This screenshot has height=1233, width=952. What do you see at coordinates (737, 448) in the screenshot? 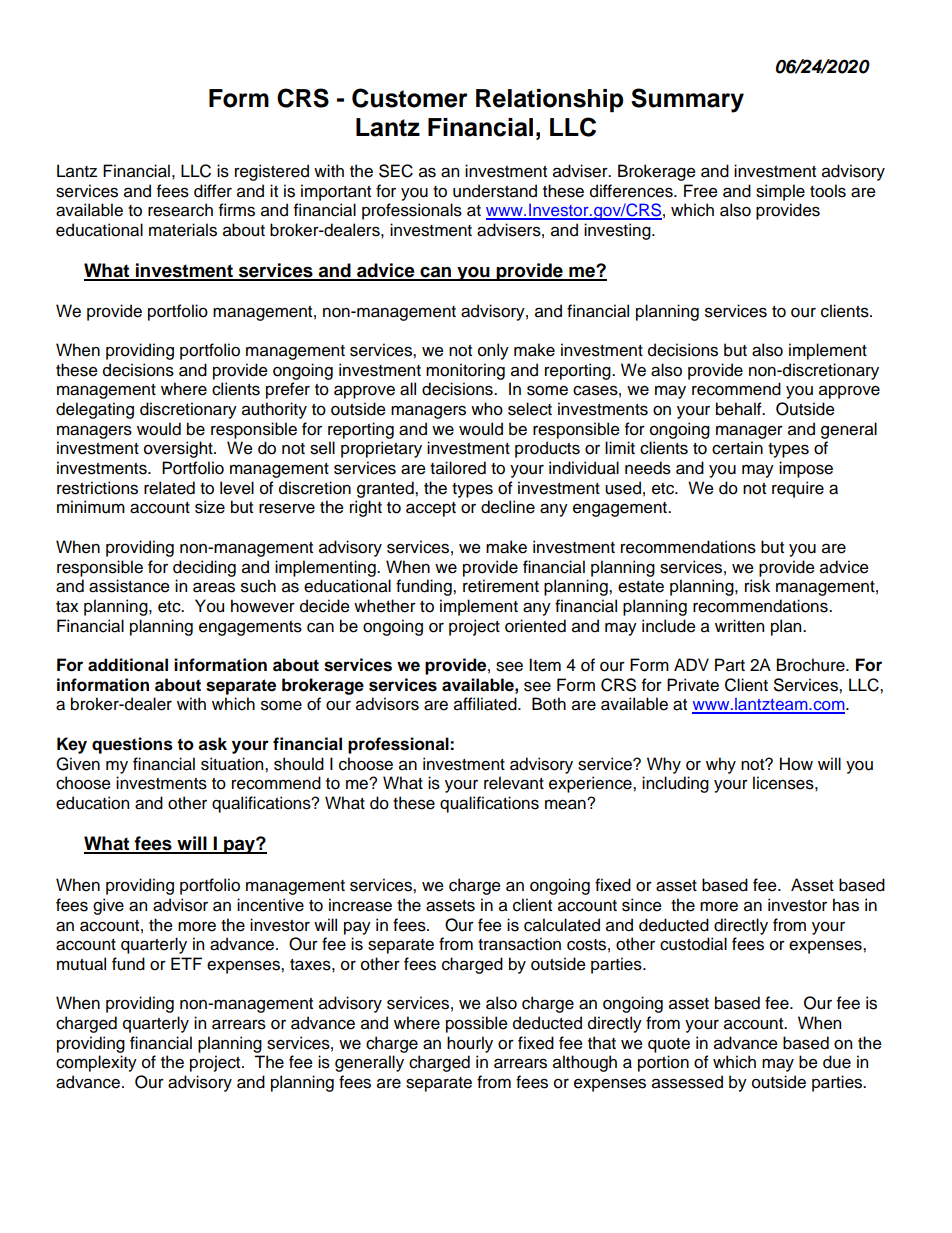
I see `certain` at bounding box center [737, 448].
